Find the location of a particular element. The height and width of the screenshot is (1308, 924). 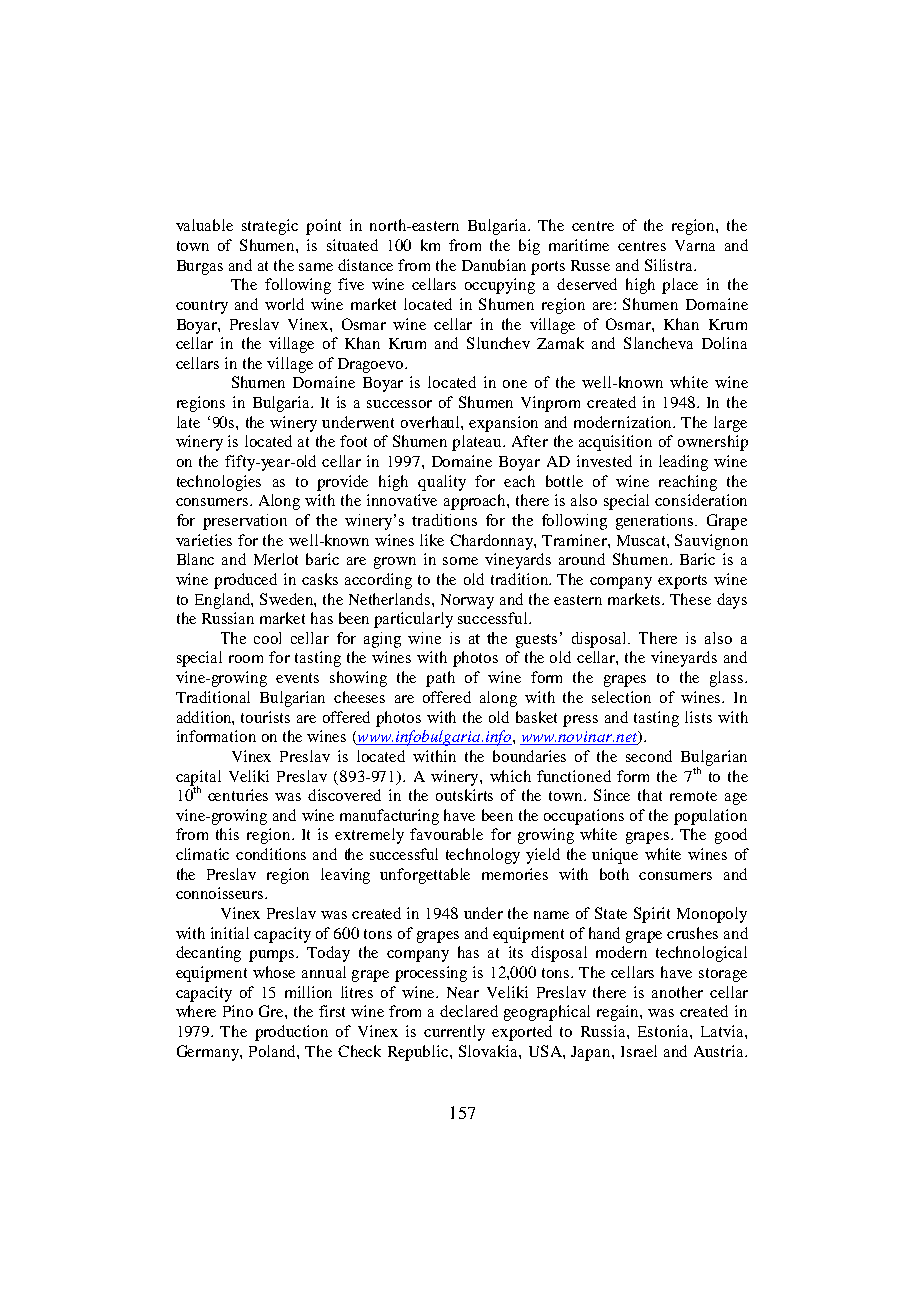

generations is located at coordinates (656, 522).
